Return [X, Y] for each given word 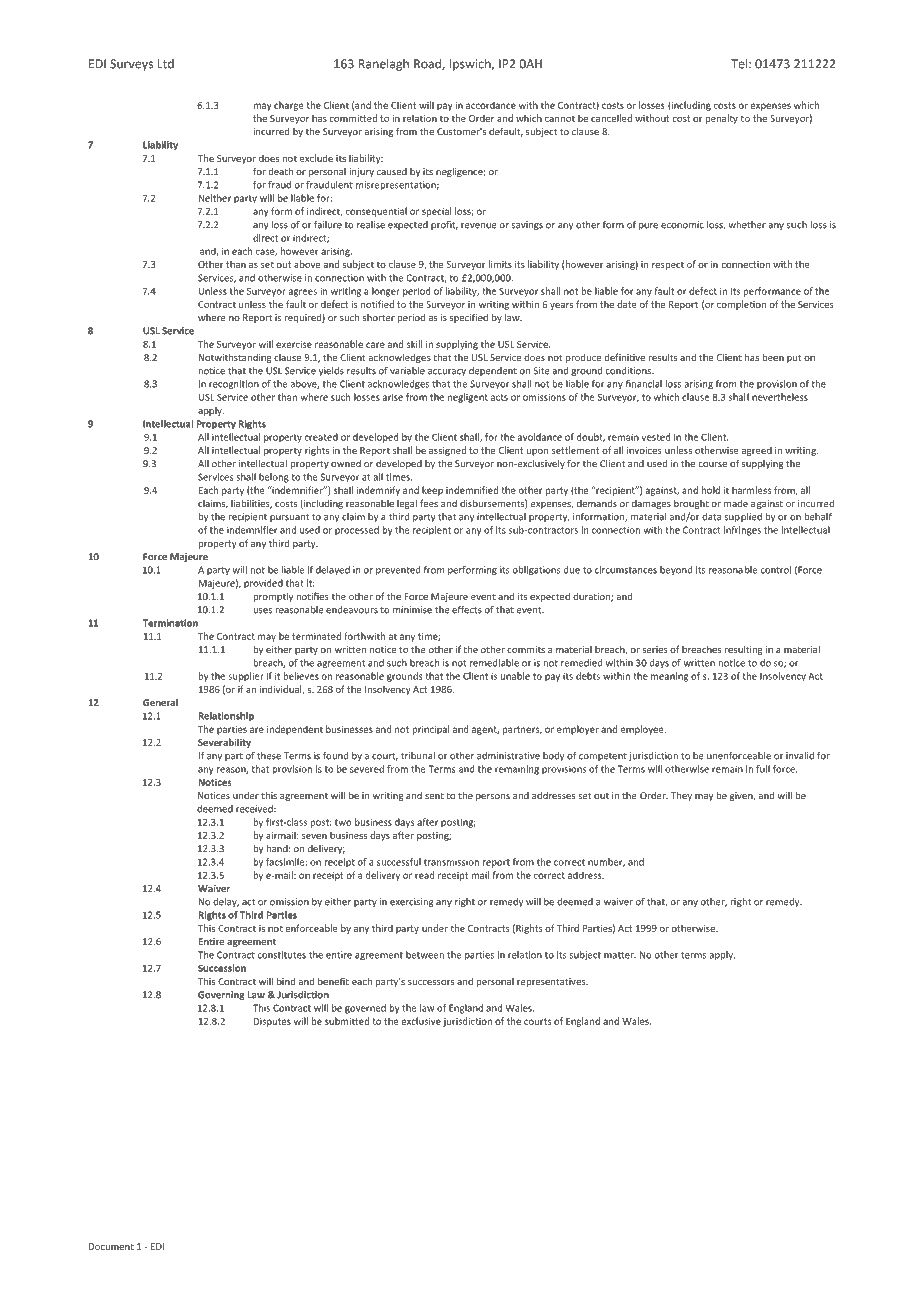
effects [467, 610]
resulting [744, 650]
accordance [491, 105]
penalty [721, 119]
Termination [170, 623]
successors [431, 982]
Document [111, 1246]
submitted [347, 1021]
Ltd [165, 64]
